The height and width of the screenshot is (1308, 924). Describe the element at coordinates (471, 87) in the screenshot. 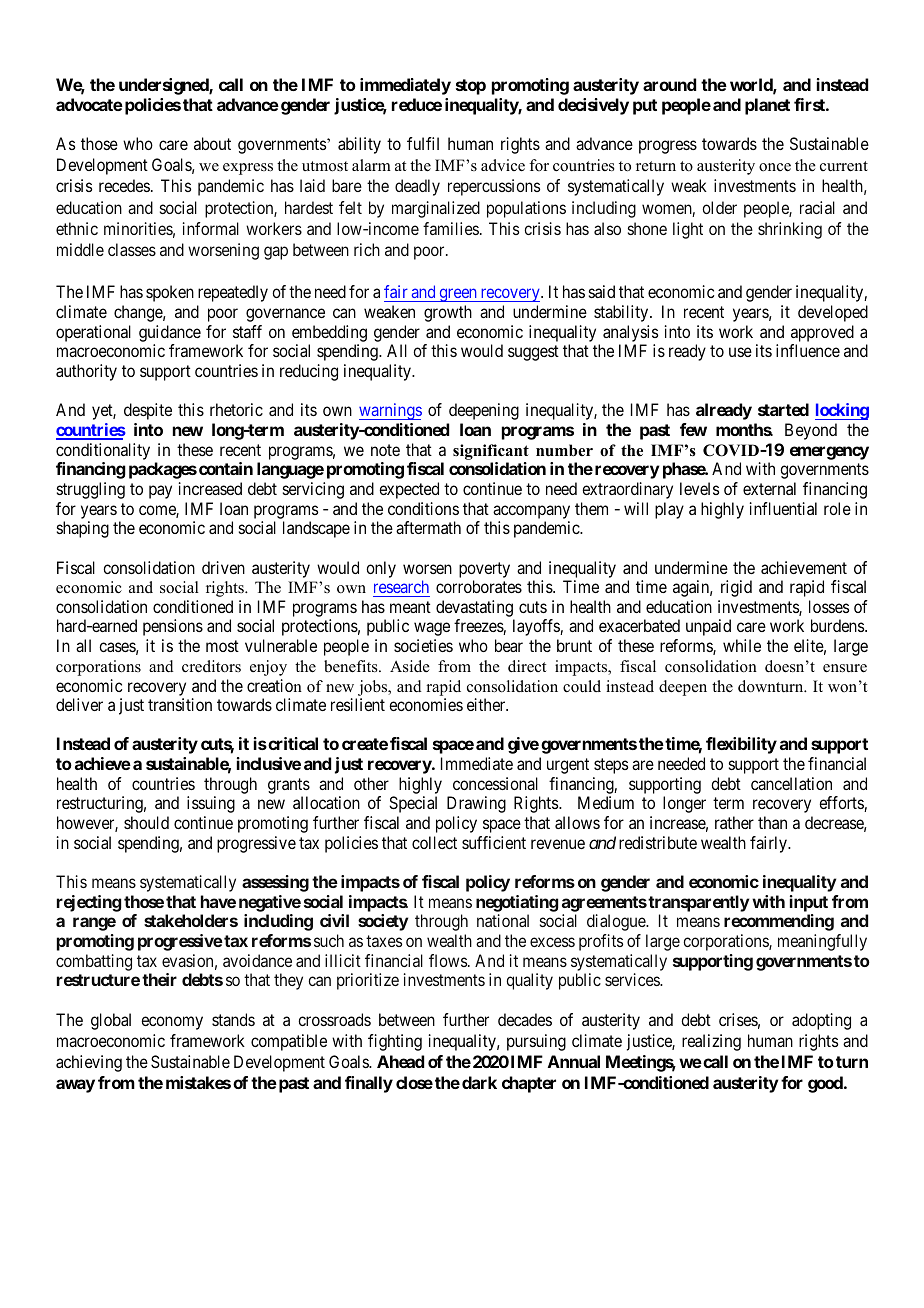

I see `stop` at that location.
